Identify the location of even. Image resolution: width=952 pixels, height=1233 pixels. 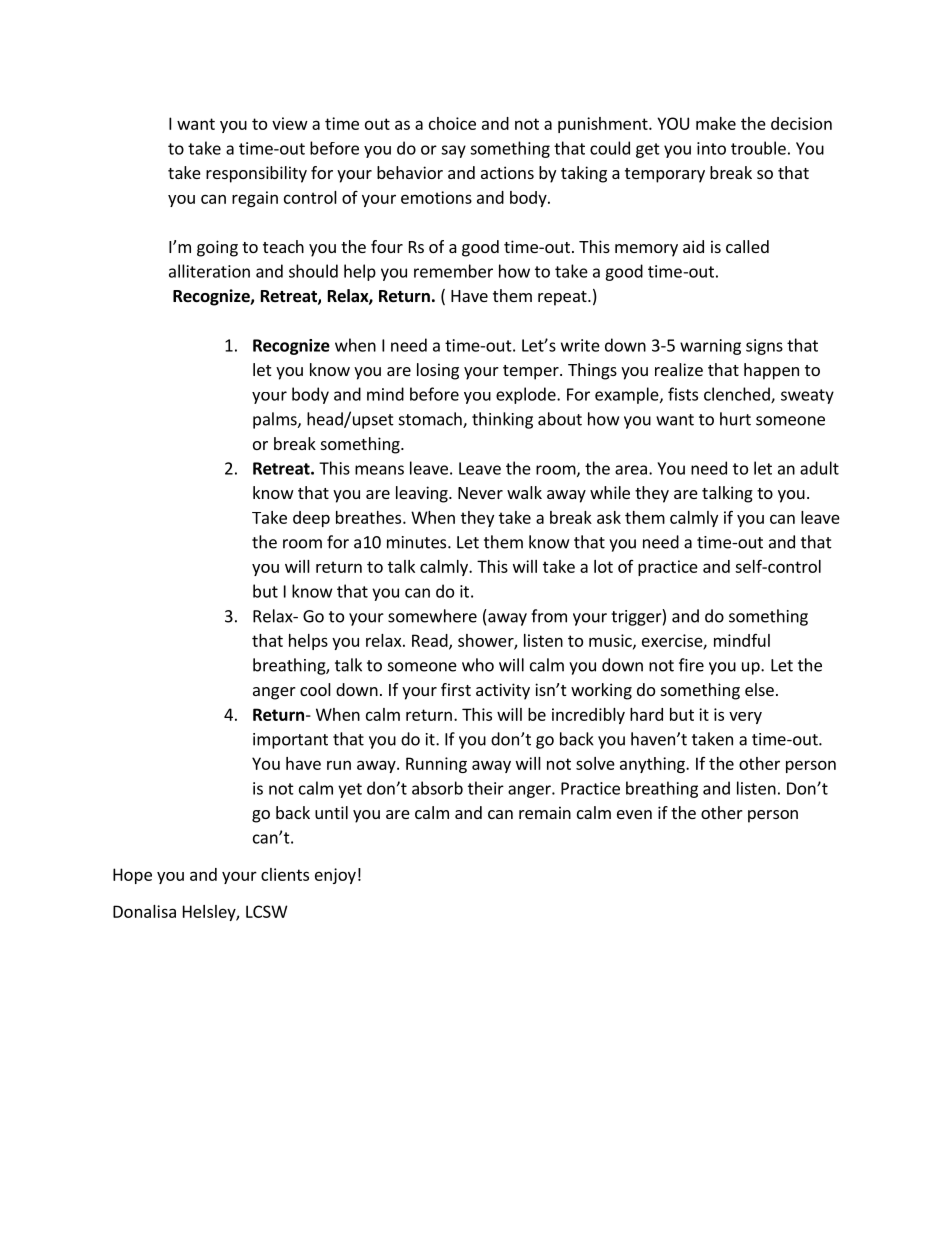
(634, 814).
